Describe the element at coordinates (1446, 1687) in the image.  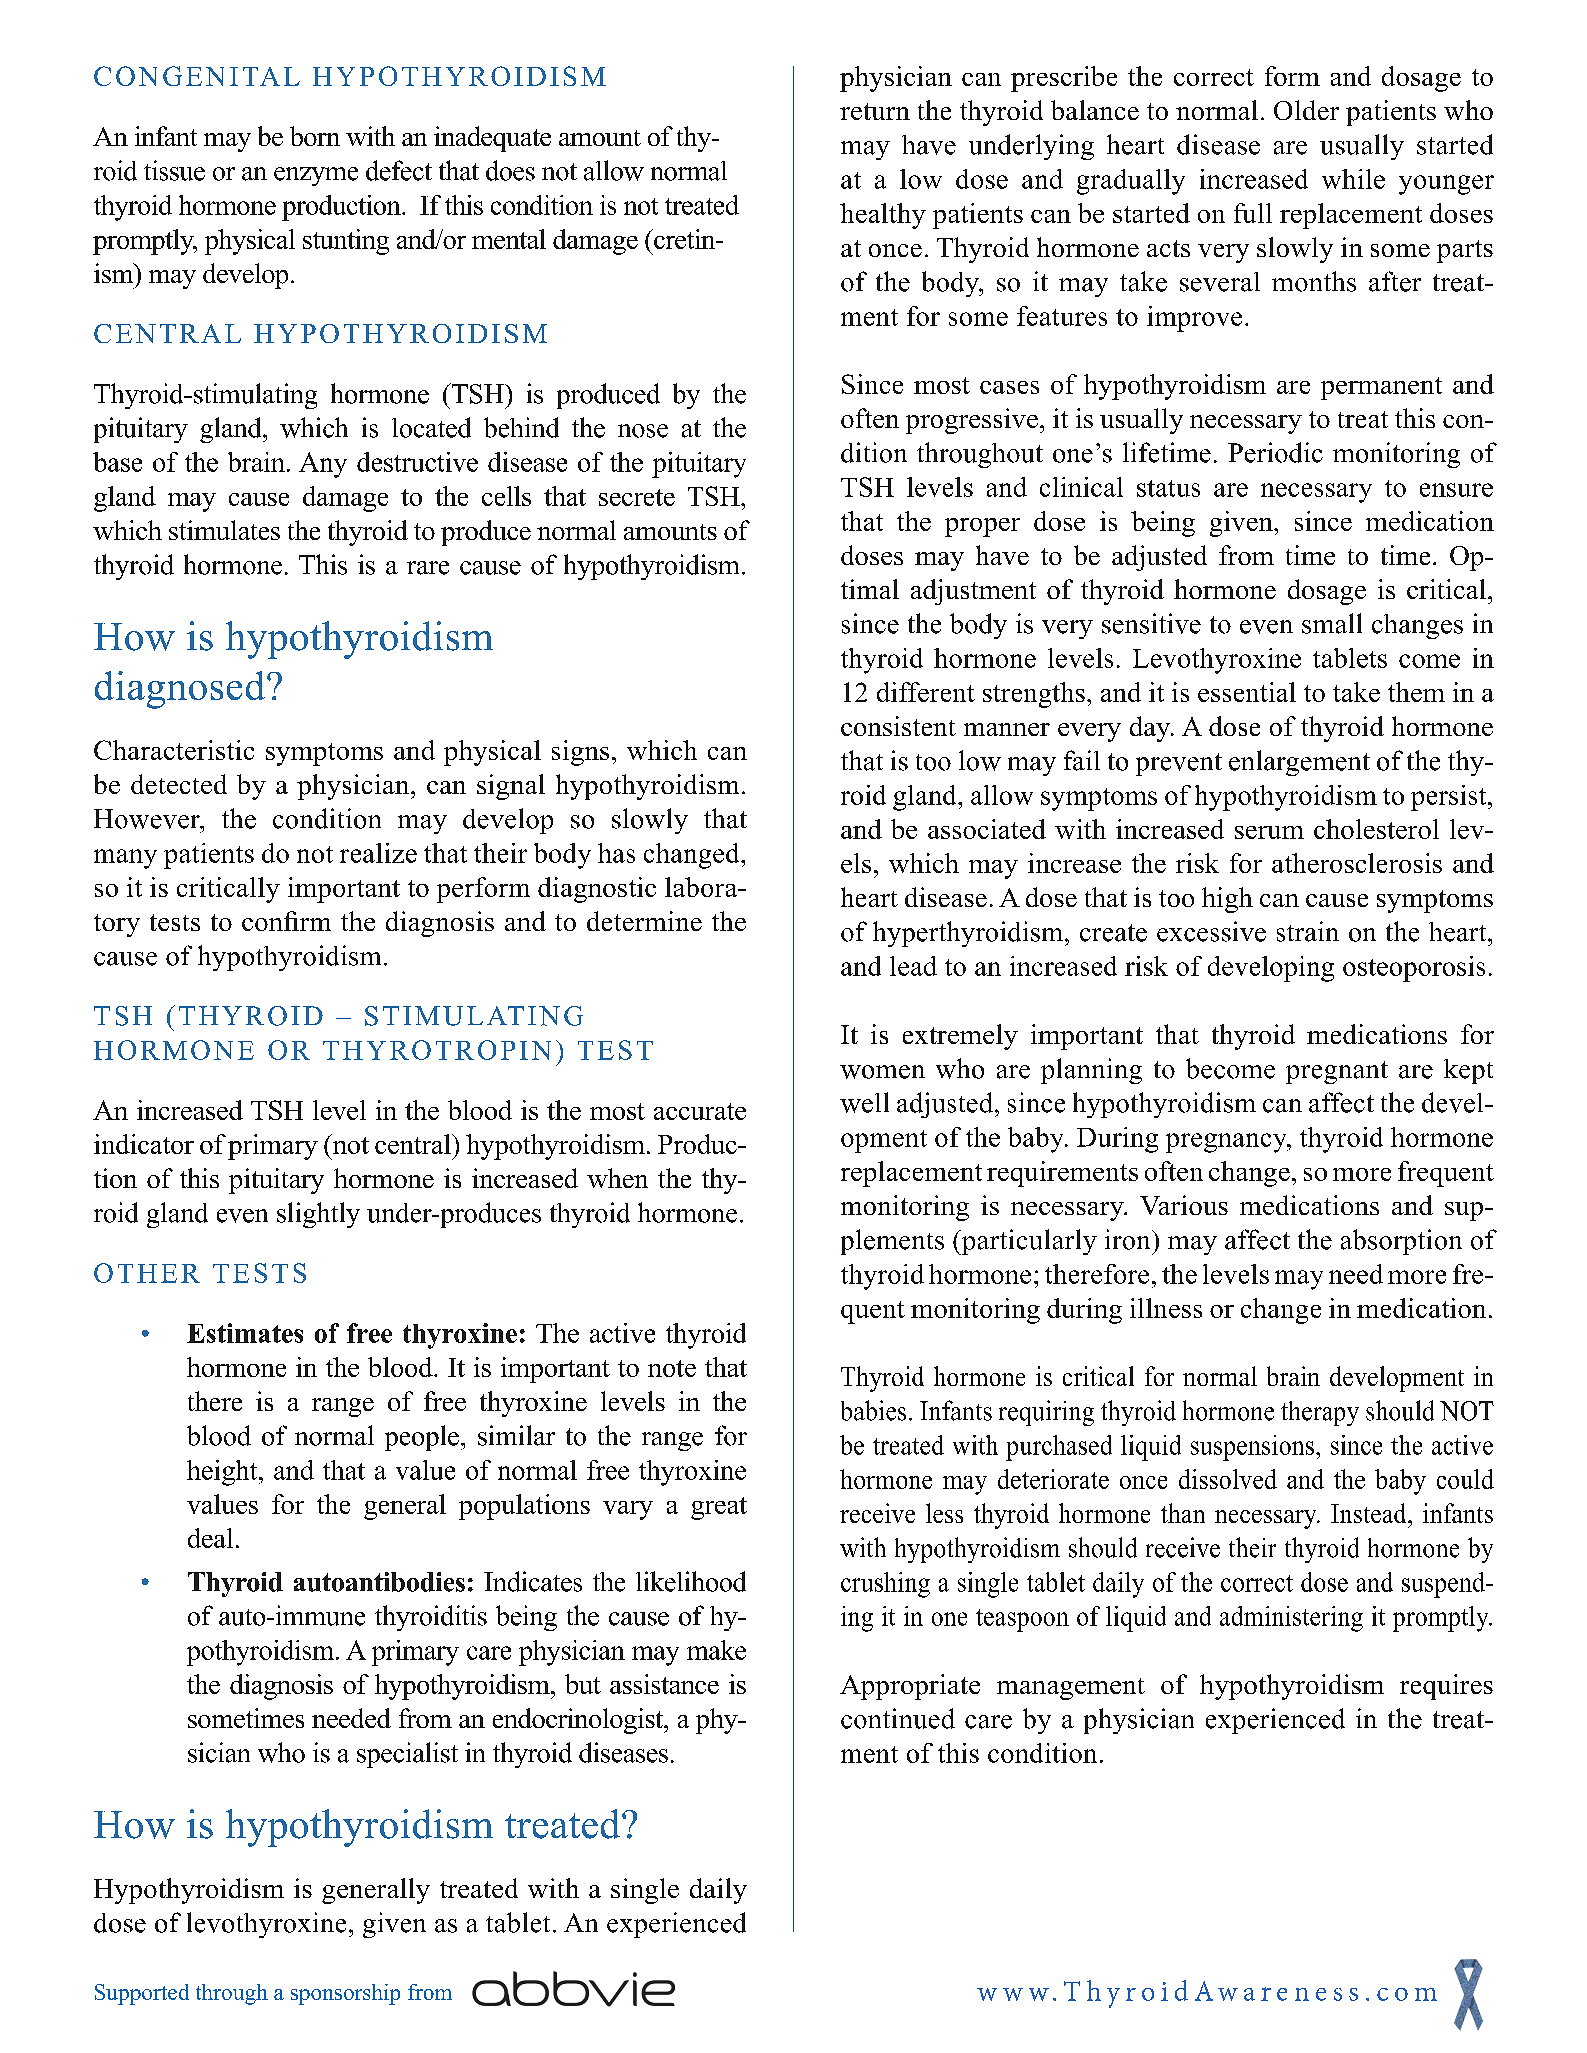
I see `requires` at that location.
